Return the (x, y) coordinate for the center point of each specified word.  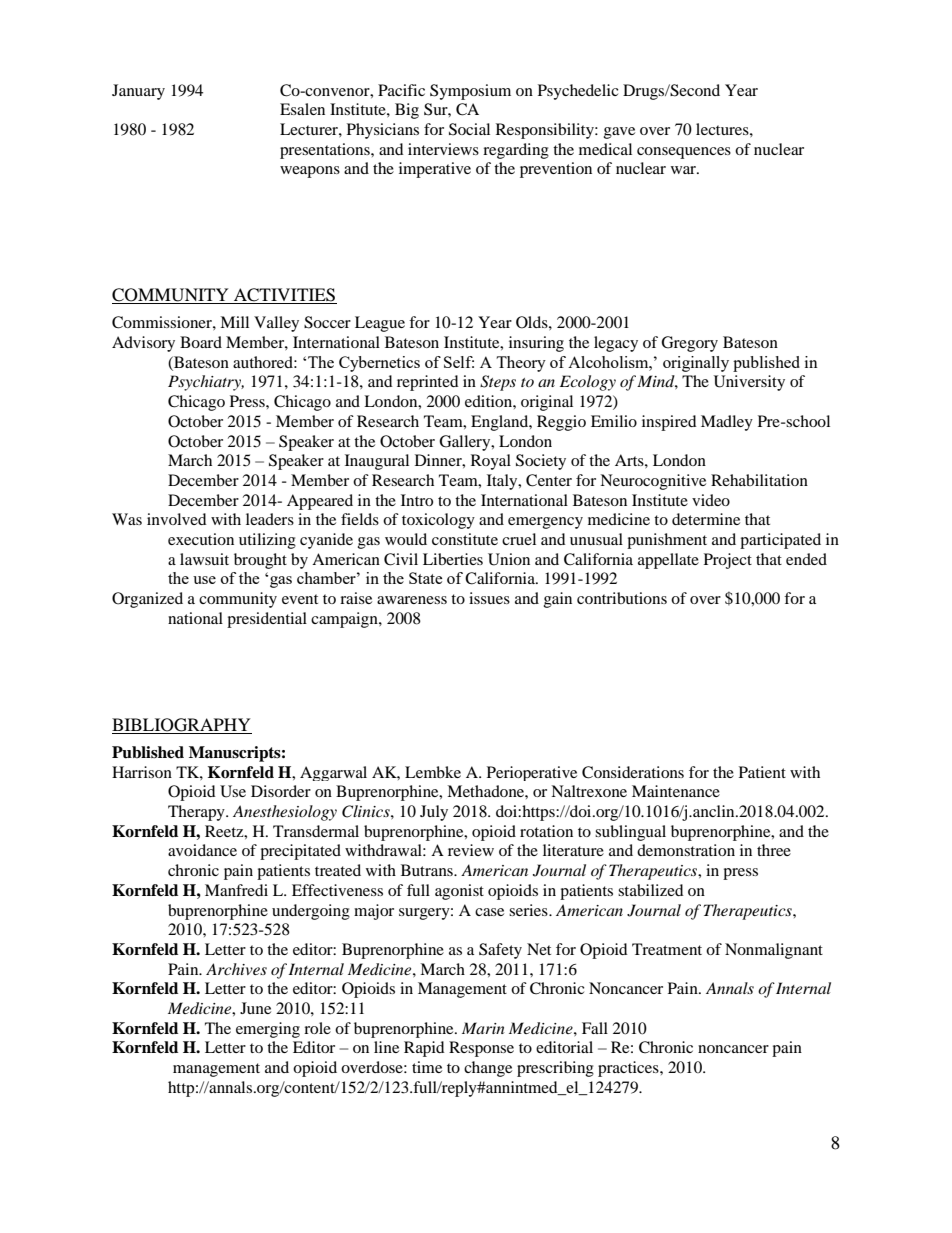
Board (201, 342)
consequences (684, 153)
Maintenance (676, 791)
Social (469, 129)
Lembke (433, 772)
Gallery (466, 443)
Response (481, 1049)
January (138, 92)
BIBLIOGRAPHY (182, 726)
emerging (268, 1030)
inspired (669, 423)
